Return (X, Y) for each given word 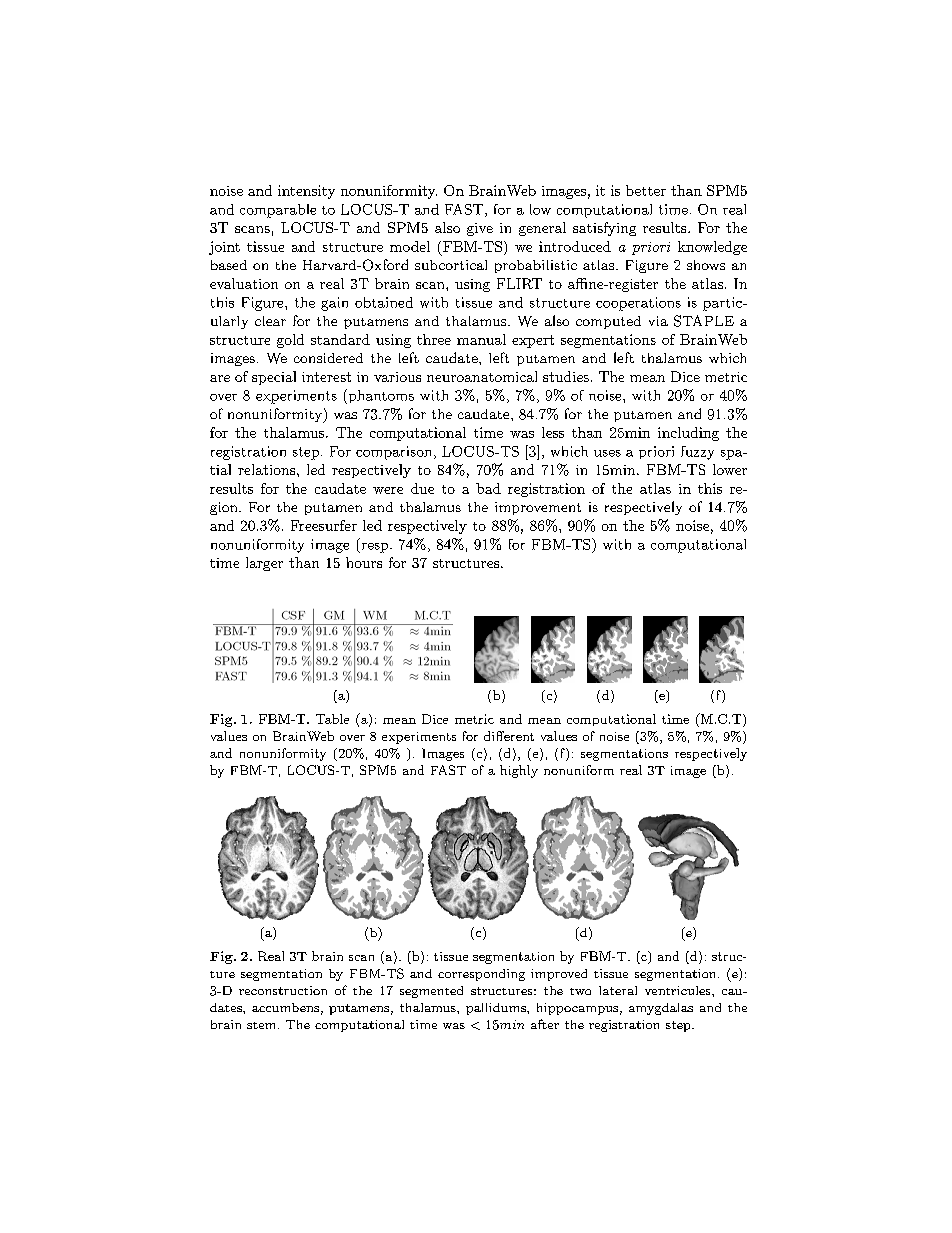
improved (559, 975)
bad (488, 488)
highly (519, 771)
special (274, 378)
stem (263, 1025)
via (658, 321)
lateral (618, 990)
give (480, 229)
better (646, 190)
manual (481, 339)
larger (264, 564)
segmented (431, 992)
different (509, 736)
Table (332, 719)
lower (730, 469)
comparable (278, 211)
